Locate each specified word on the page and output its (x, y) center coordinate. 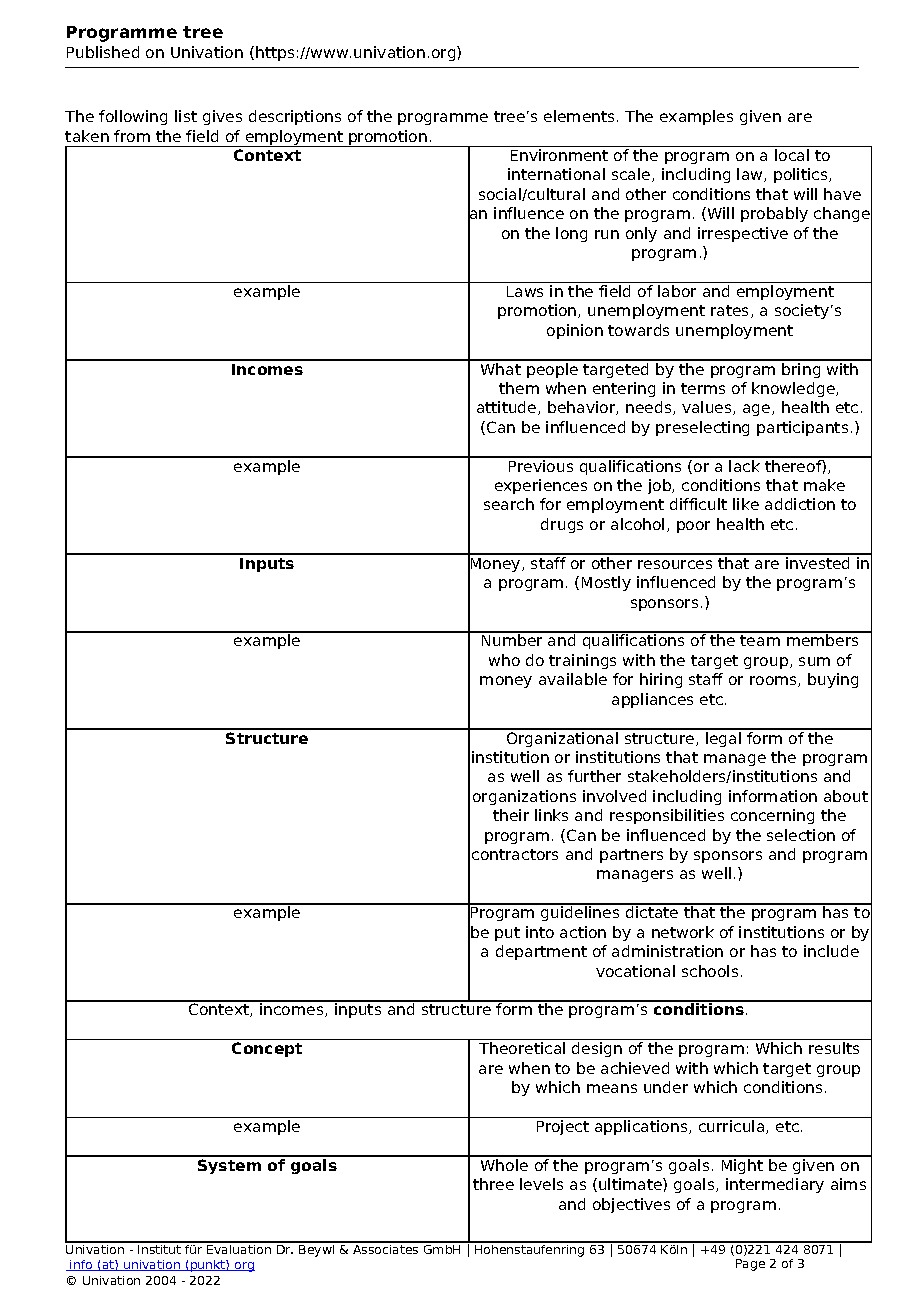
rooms (774, 681)
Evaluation (239, 1248)
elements (579, 116)
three (493, 1184)
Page (750, 1265)
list (186, 116)
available (573, 679)
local (792, 155)
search (509, 504)
